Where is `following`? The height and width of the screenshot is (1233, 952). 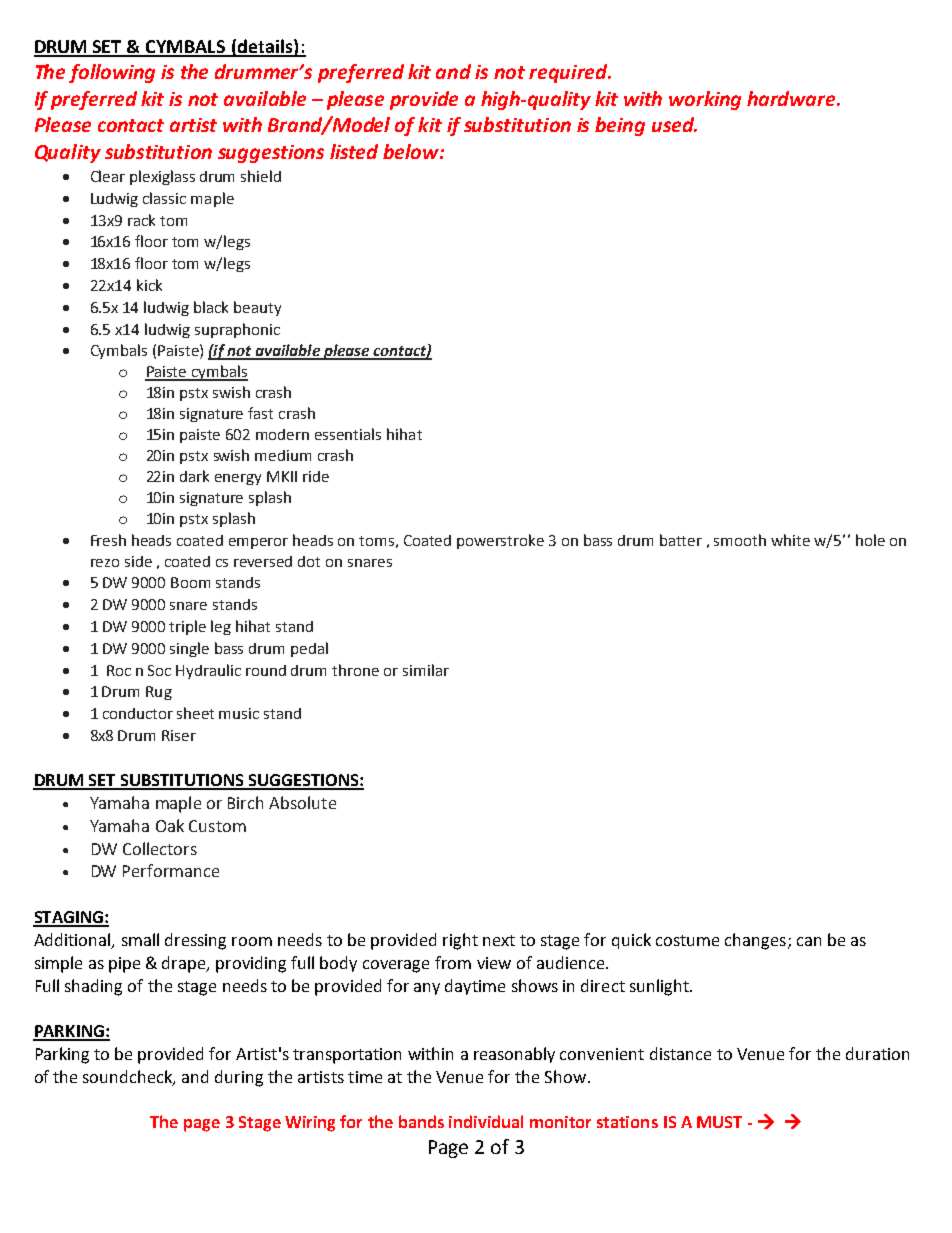
following is located at coordinates (112, 73).
